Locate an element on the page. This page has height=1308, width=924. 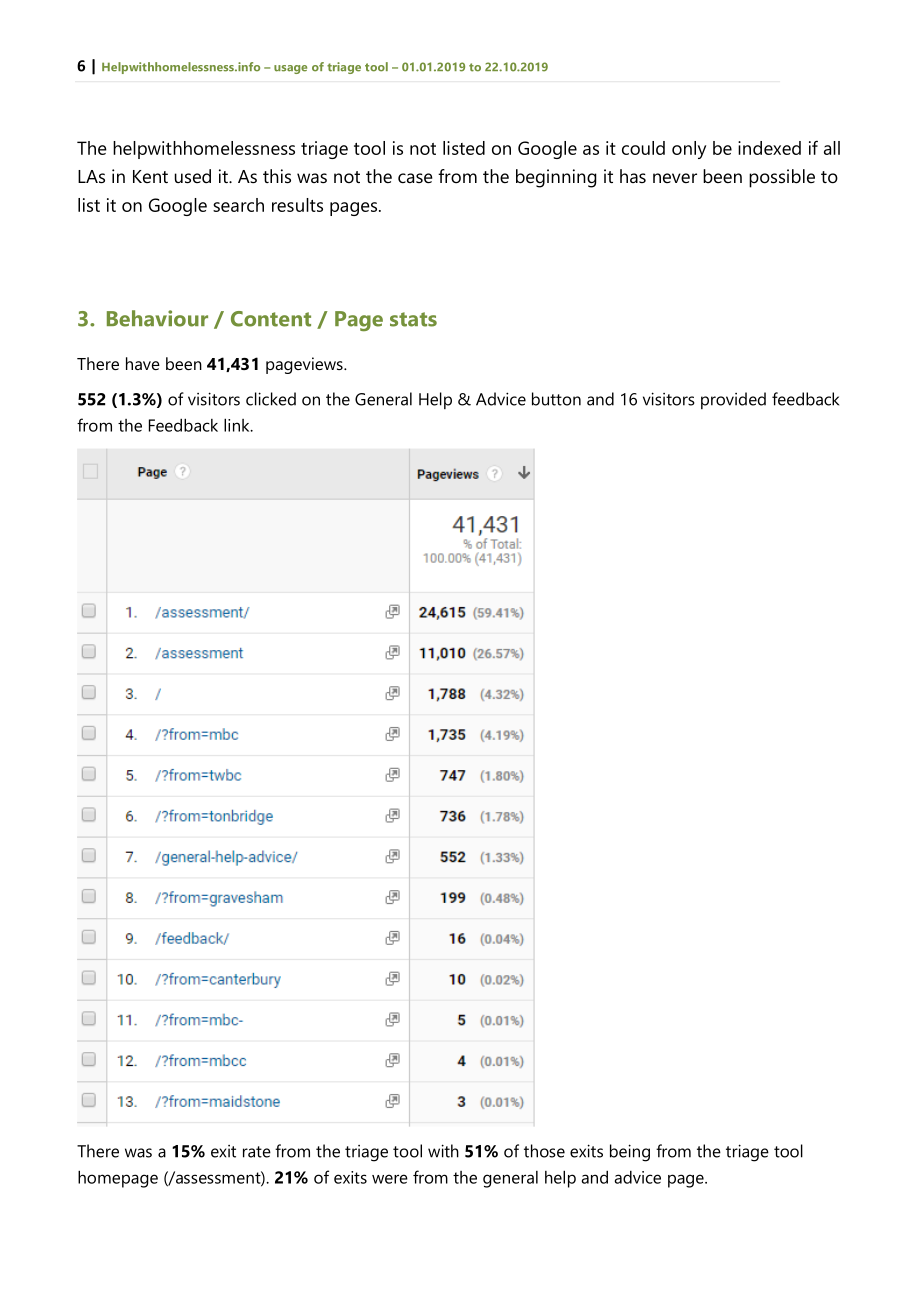
being is located at coordinates (630, 1153).
